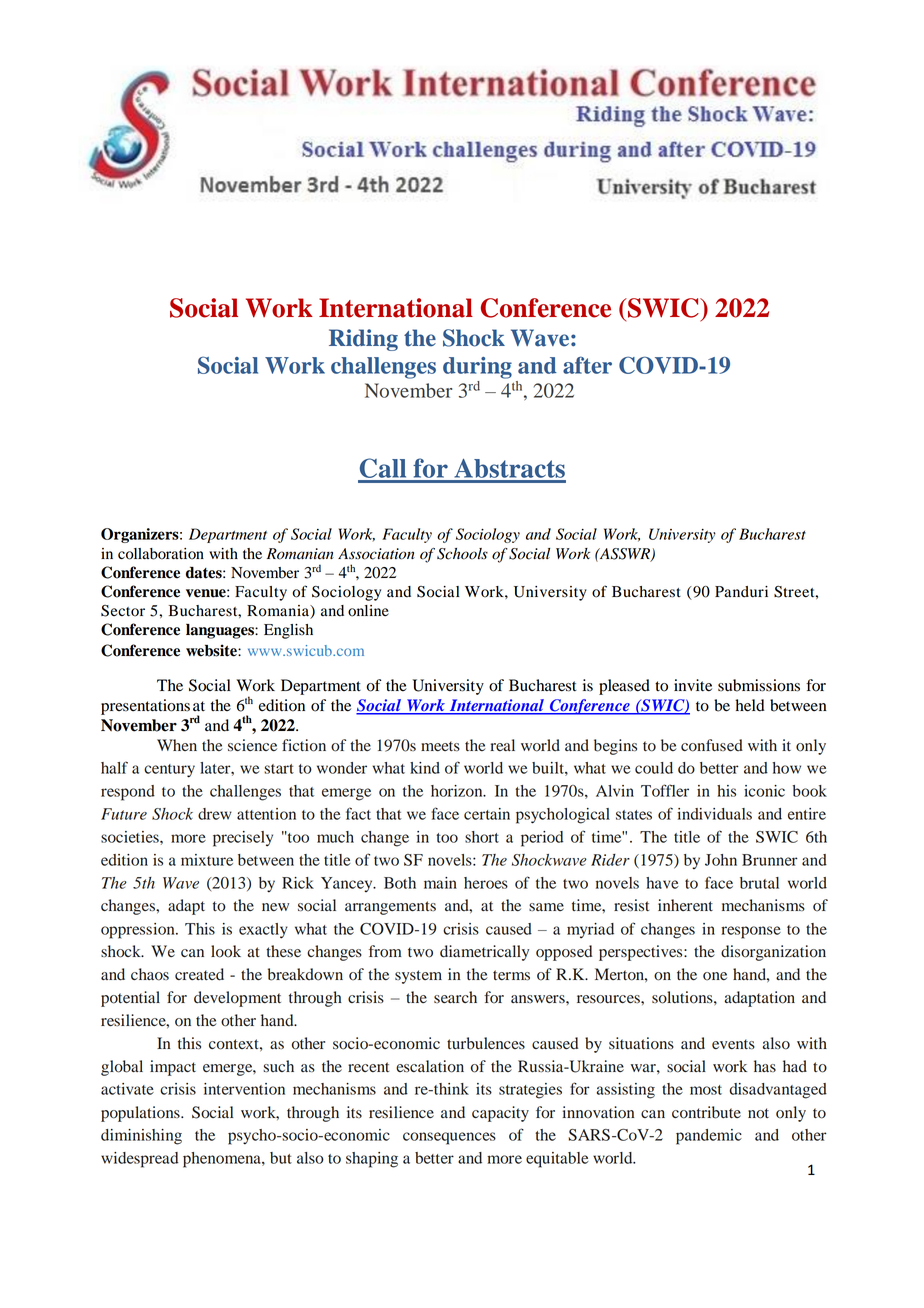 Image resolution: width=924 pixels, height=1308 pixels. Describe the element at coordinates (712, 745) in the image. I see `confused` at that location.
